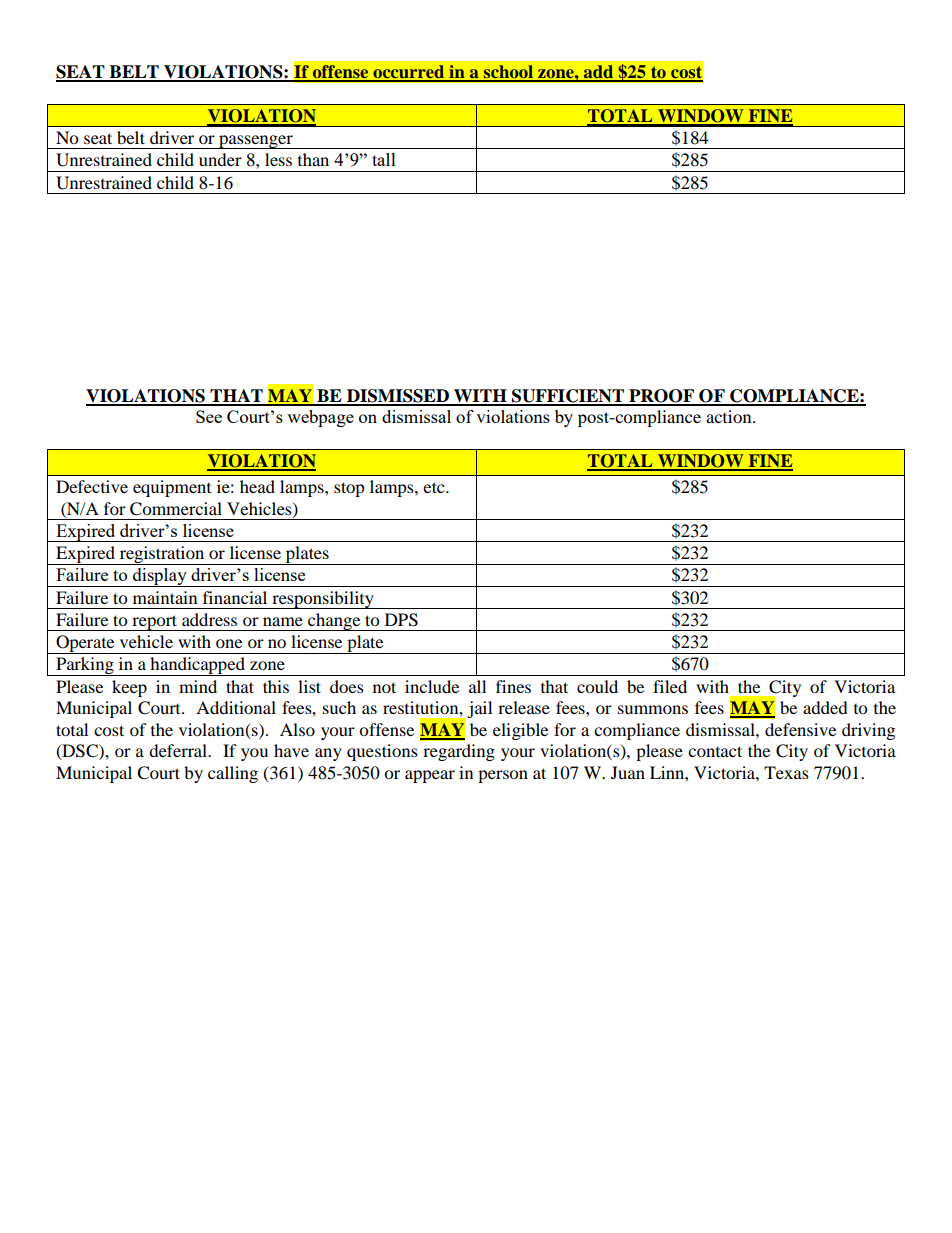 The height and width of the page is (1233, 952). What do you see at coordinates (256, 142) in the page?
I see `passenger` at bounding box center [256, 142].
